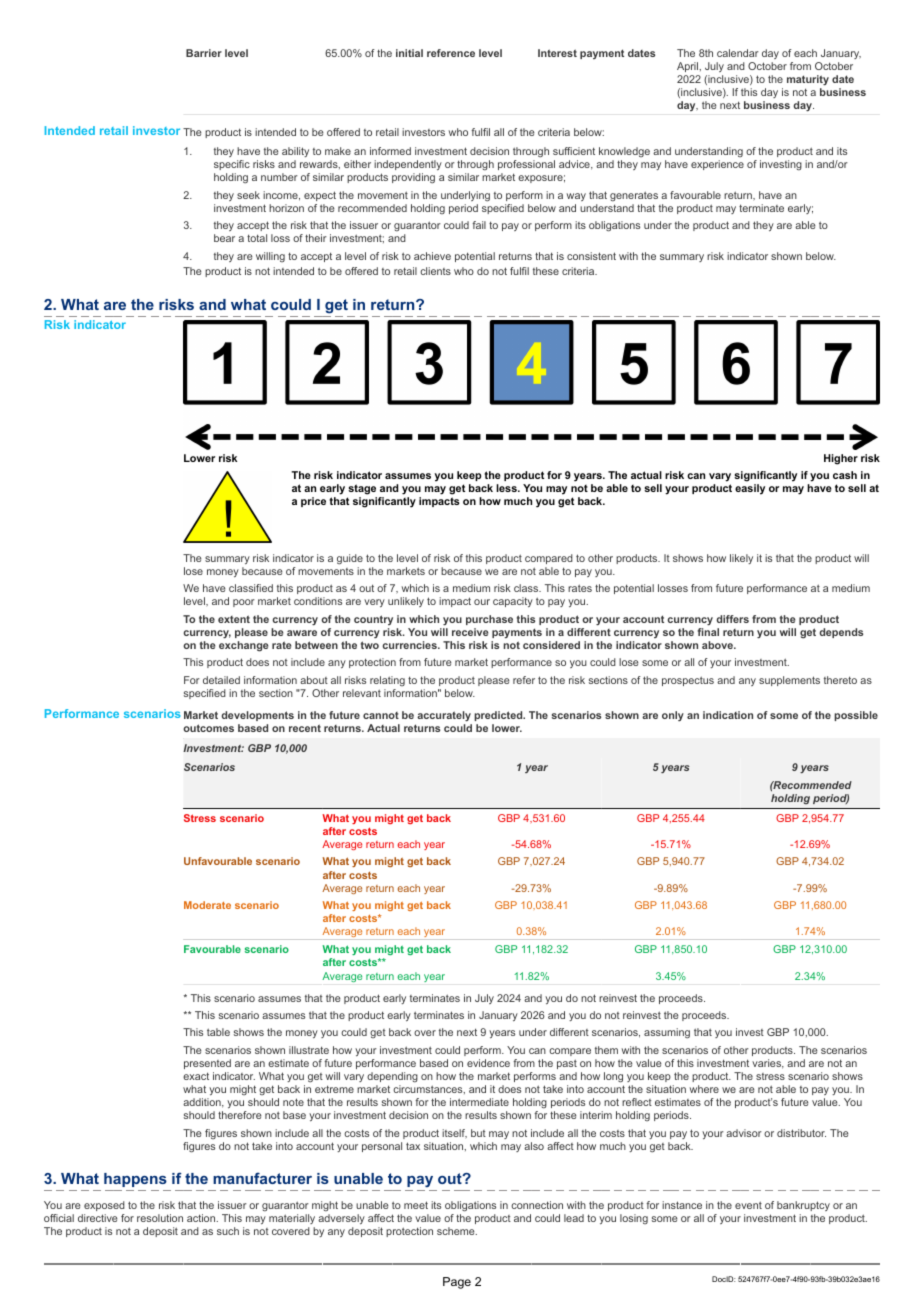 This screenshot has height=1308, width=924. I want to click on receive, so click(470, 632).
